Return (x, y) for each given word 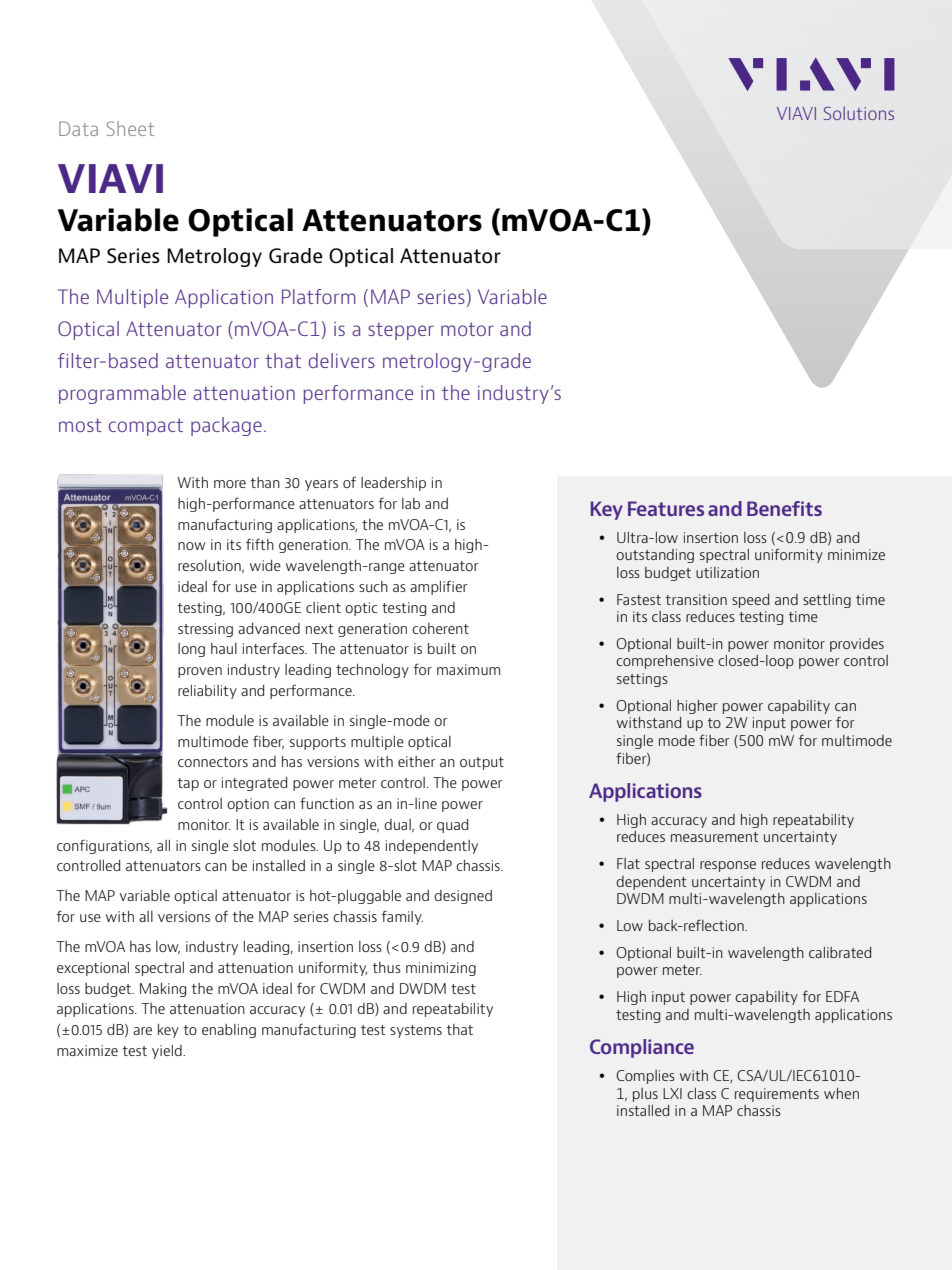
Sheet (130, 128)
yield (168, 1052)
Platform (319, 296)
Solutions (859, 113)
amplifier (439, 587)
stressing (205, 630)
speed (750, 601)
